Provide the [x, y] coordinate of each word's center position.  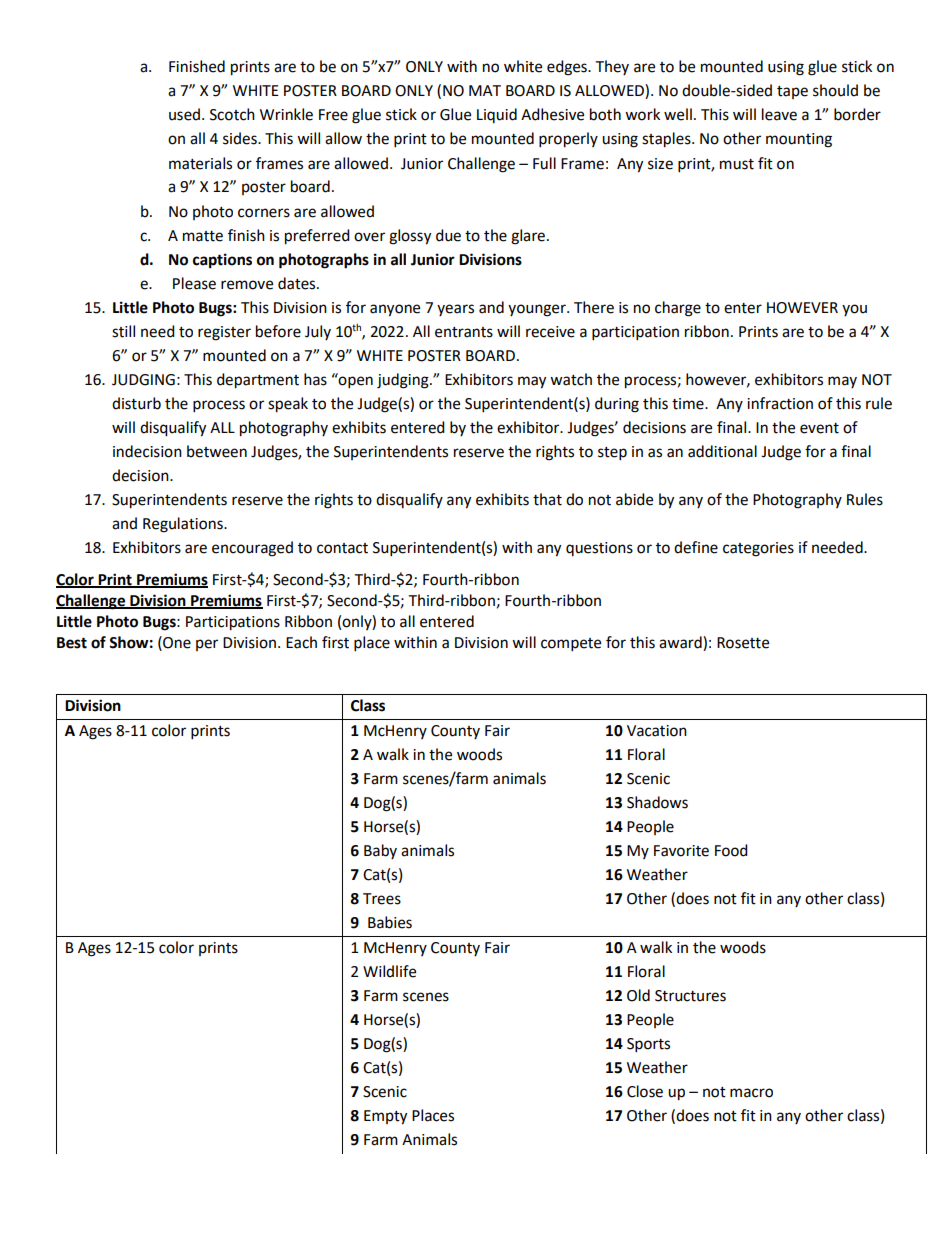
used [184, 114]
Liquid [497, 115]
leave [779, 114]
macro [751, 1093]
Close [645, 1091]
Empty [385, 1117]
